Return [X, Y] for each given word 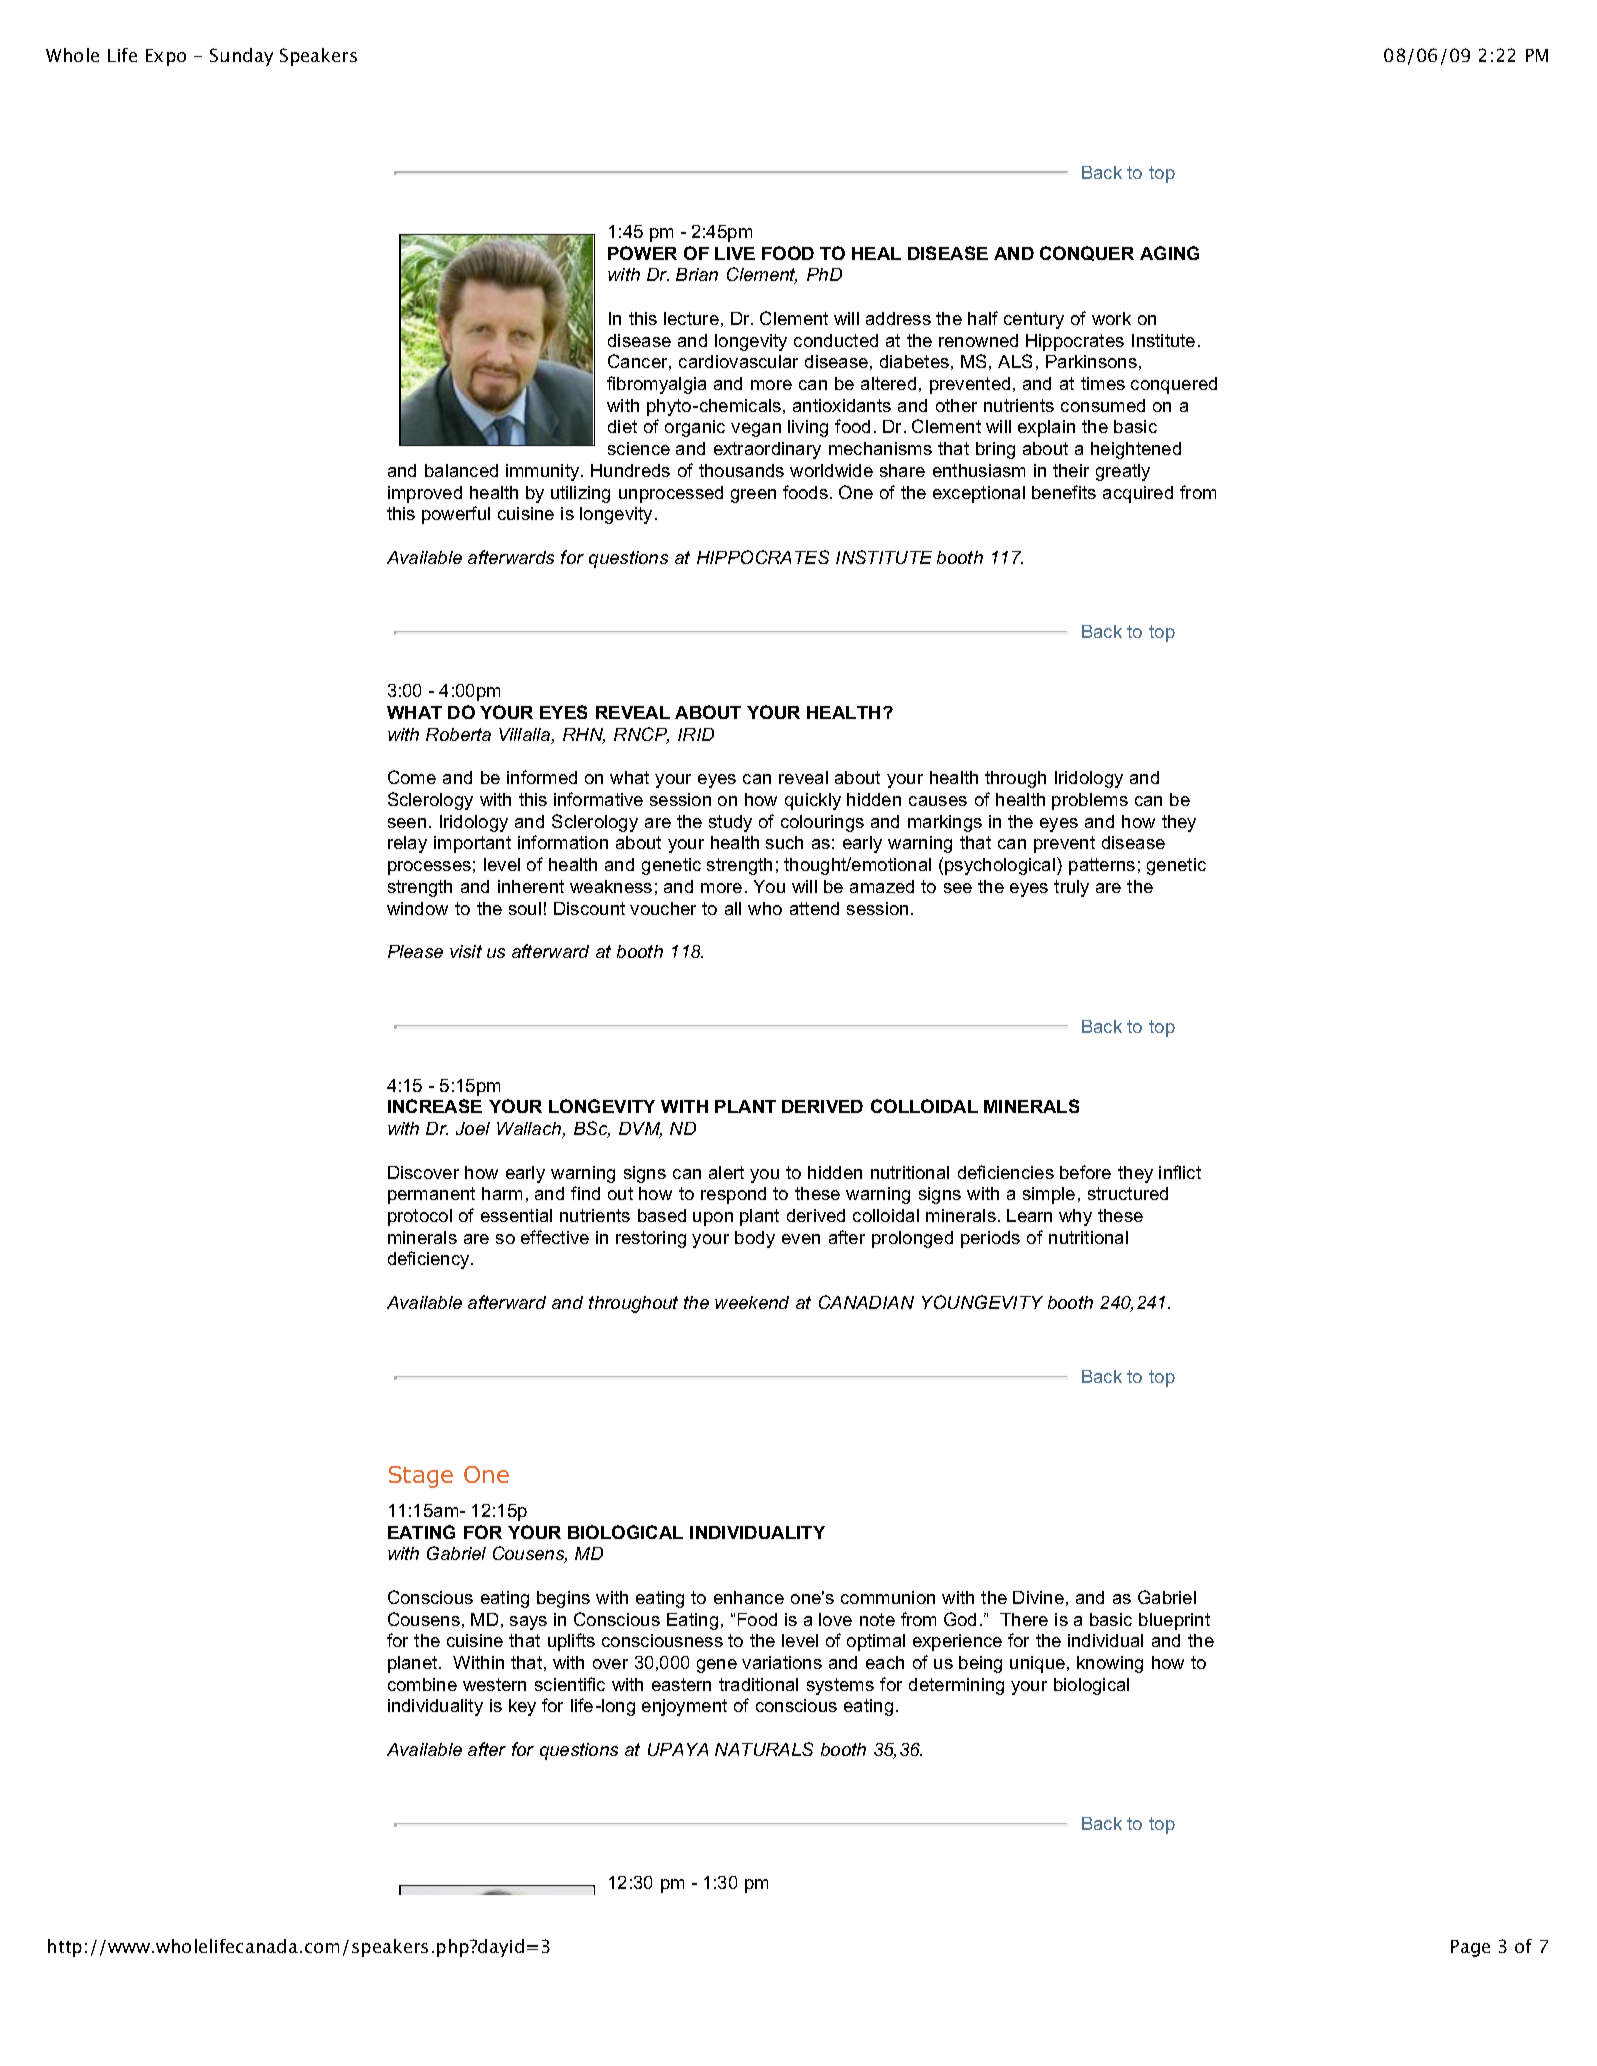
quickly [813, 801]
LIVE [735, 253]
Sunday [241, 57]
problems [1090, 801]
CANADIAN [866, 1302]
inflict [1180, 1172]
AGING [1169, 253]
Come [412, 777]
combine [422, 1684]
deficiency [430, 1260]
